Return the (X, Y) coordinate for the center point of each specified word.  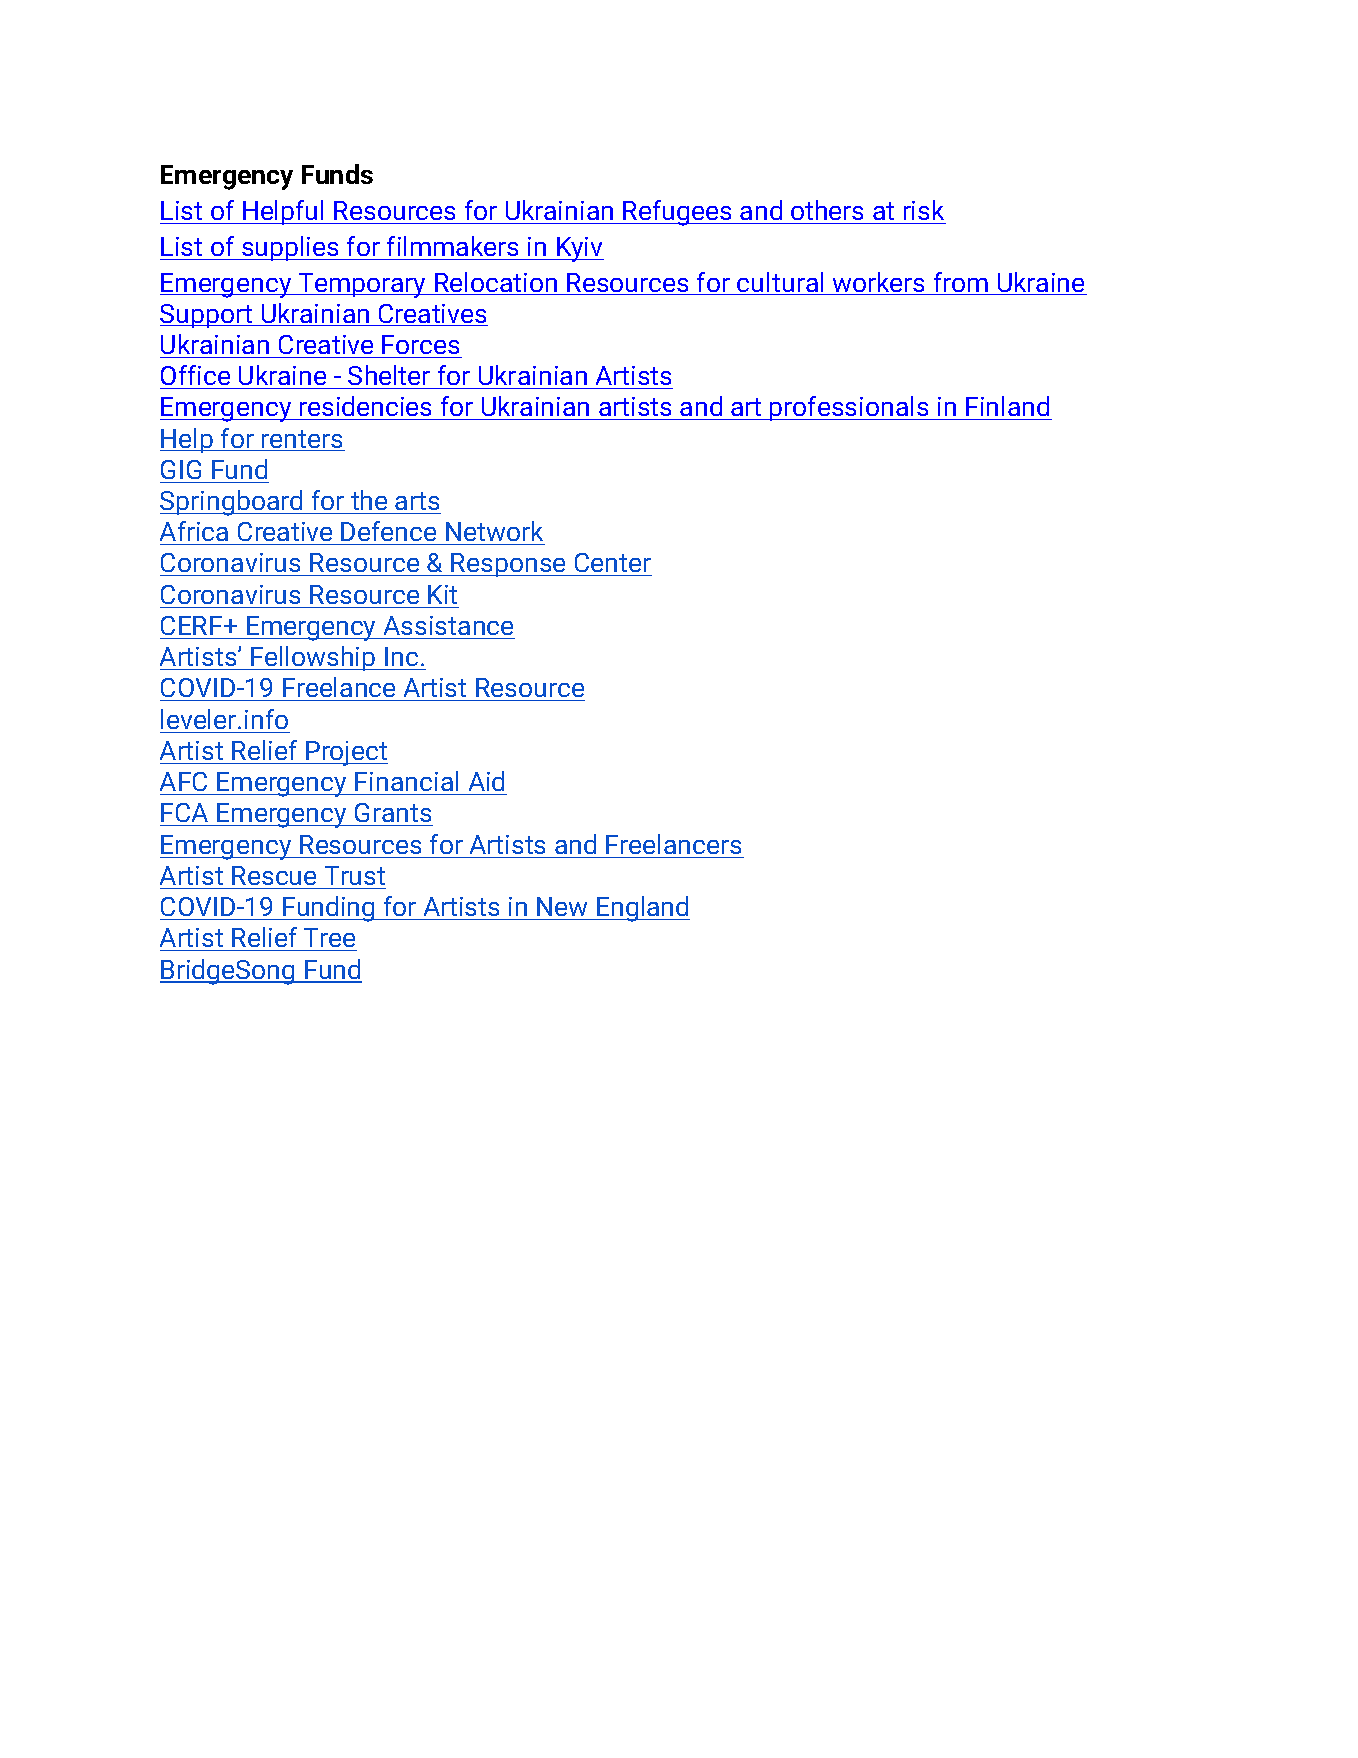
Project (346, 753)
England (642, 909)
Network (494, 531)
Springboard (232, 503)
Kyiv (579, 249)
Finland (1008, 408)
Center (612, 564)
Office (195, 375)
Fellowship (313, 658)
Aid (486, 781)
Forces (420, 344)
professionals (849, 408)
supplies (290, 248)
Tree (329, 937)
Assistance (448, 625)
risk (923, 212)
